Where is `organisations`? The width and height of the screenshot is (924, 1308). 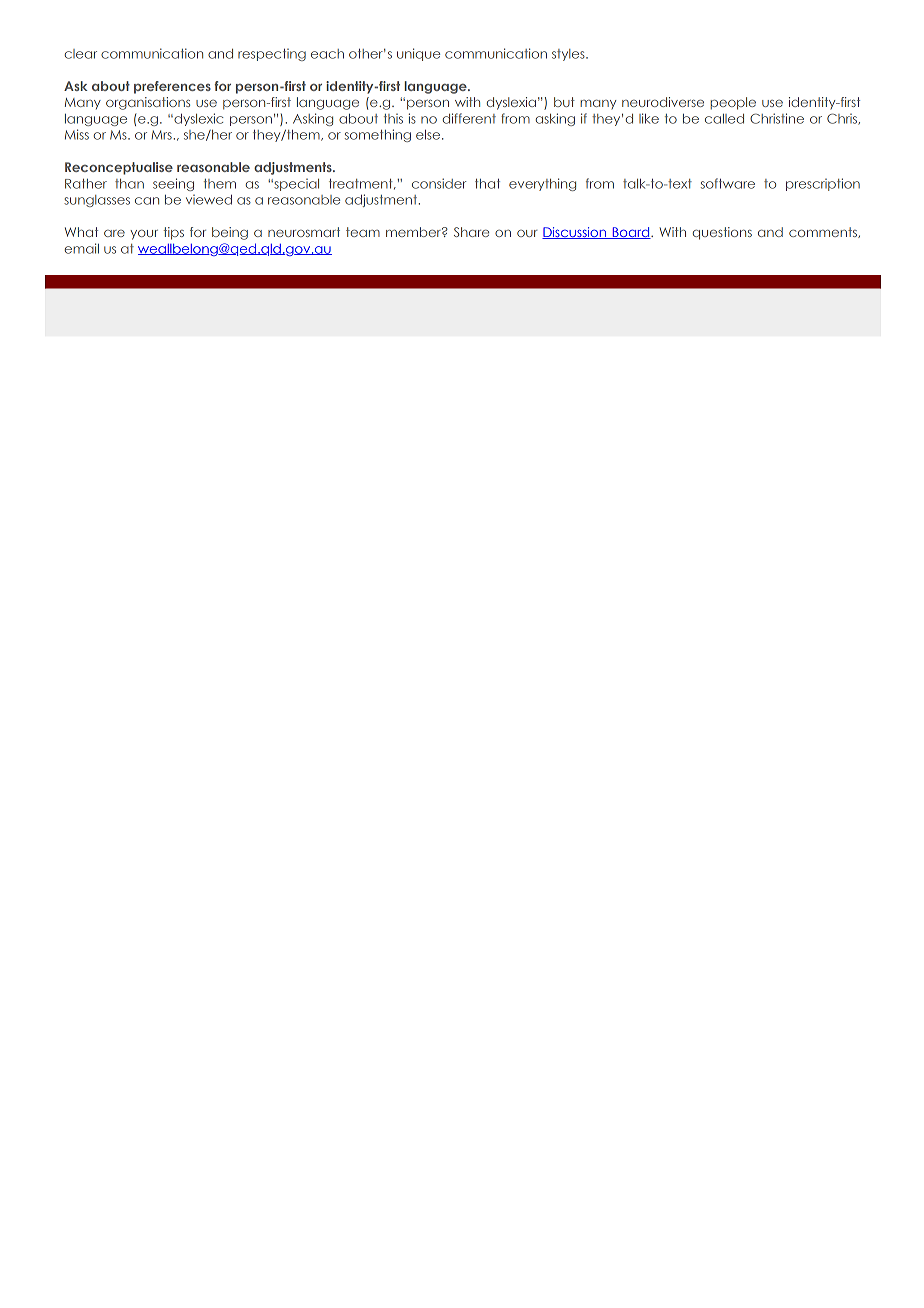
organisations is located at coordinates (148, 103).
